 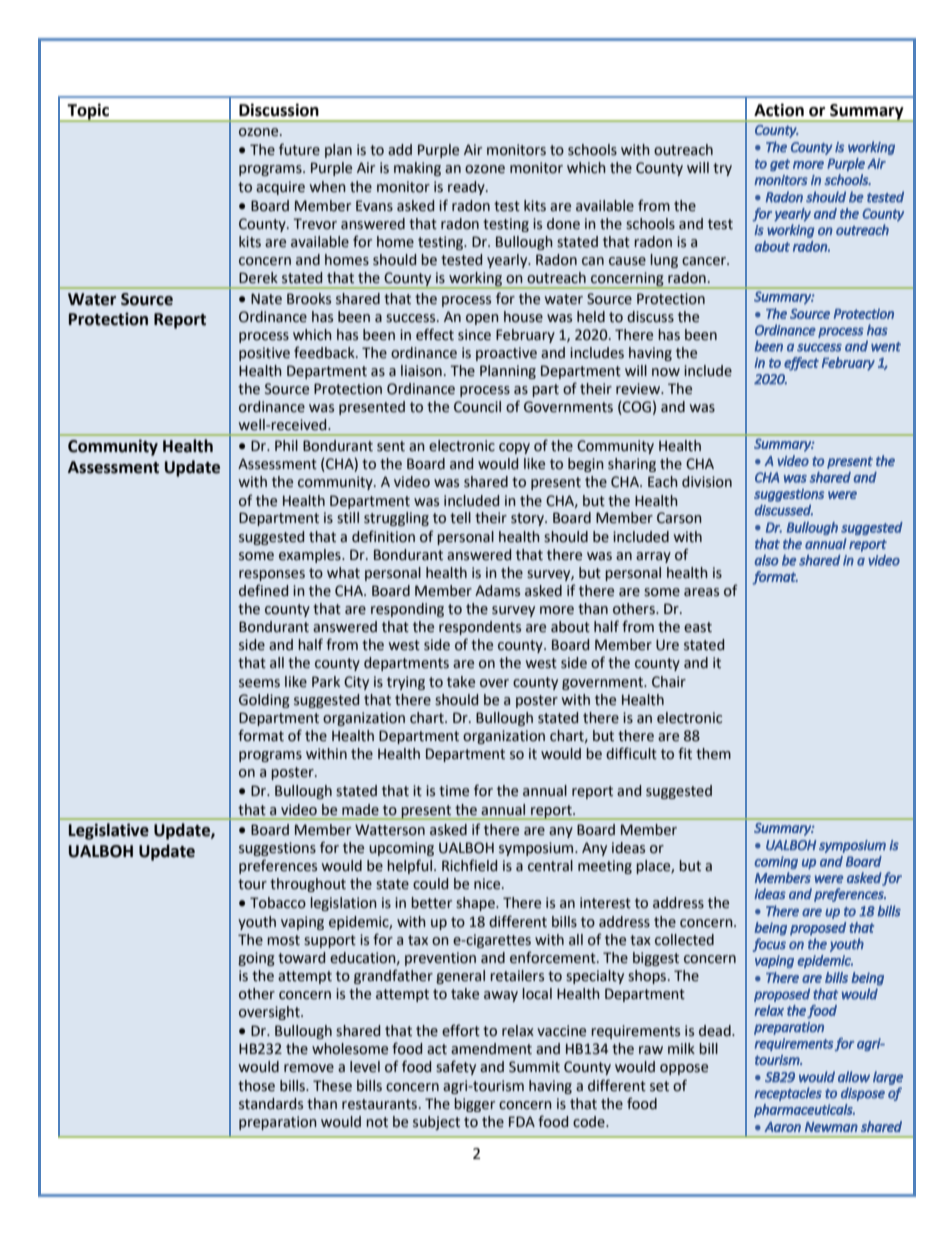 What do you see at coordinates (256, 1086) in the page?
I see `those` at bounding box center [256, 1086].
